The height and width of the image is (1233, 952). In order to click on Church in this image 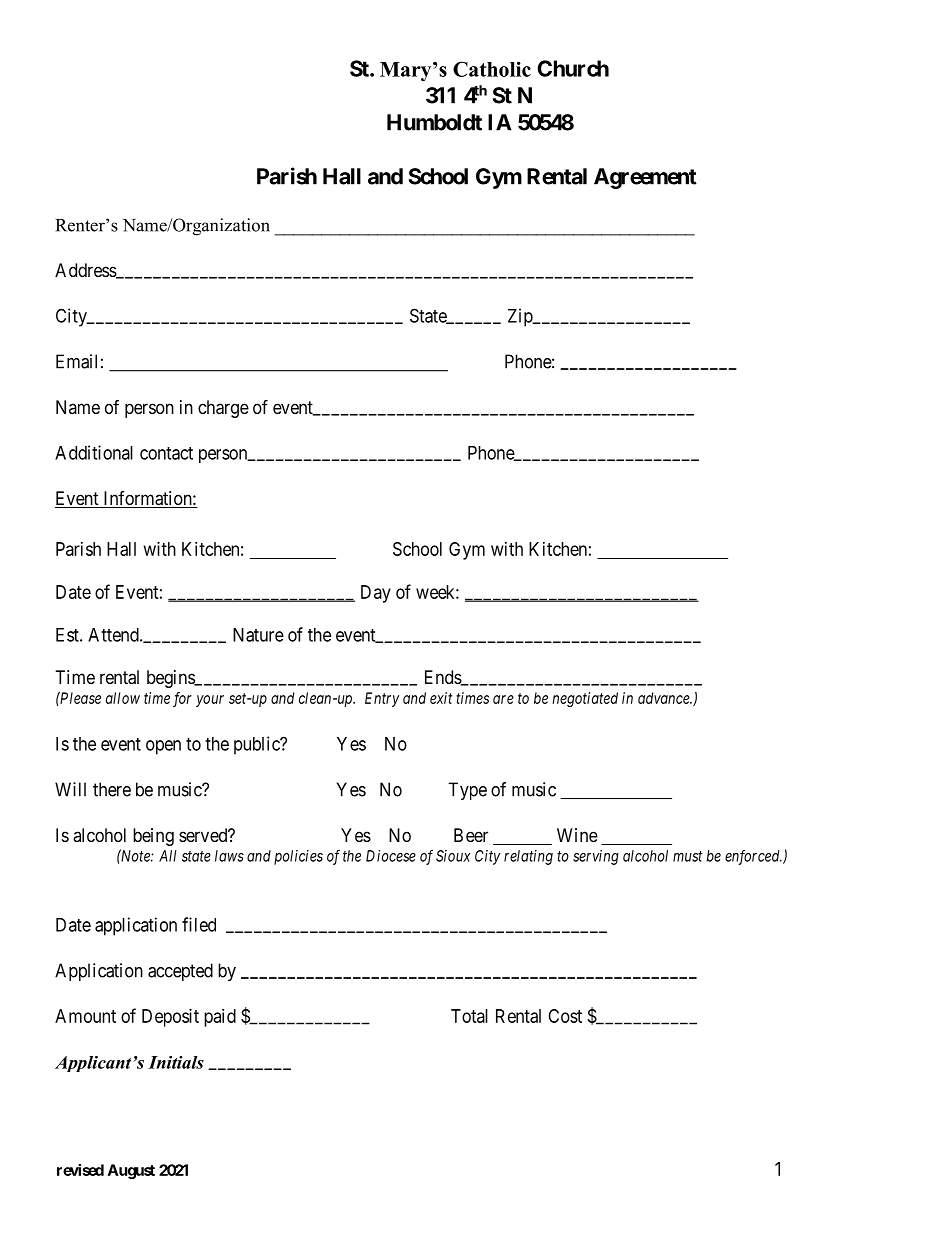, I will do `click(573, 68)`.
